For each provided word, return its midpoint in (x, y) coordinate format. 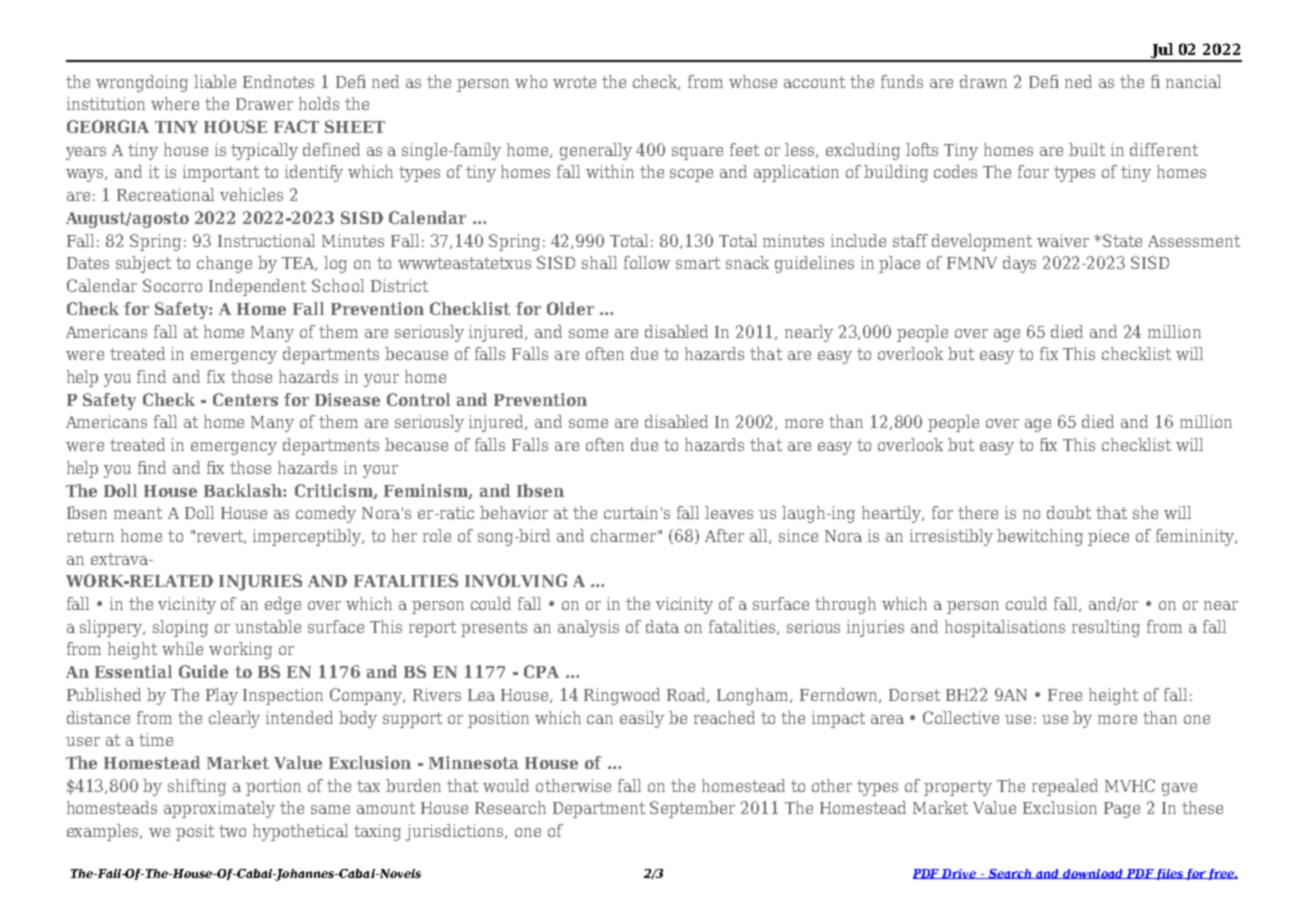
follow (647, 262)
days (1019, 264)
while (182, 648)
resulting (1106, 628)
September (692, 809)
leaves (729, 512)
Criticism (335, 491)
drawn (983, 81)
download (1093, 874)
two (232, 831)
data (662, 626)
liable (215, 81)
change (224, 264)
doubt (1069, 512)
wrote (574, 82)
